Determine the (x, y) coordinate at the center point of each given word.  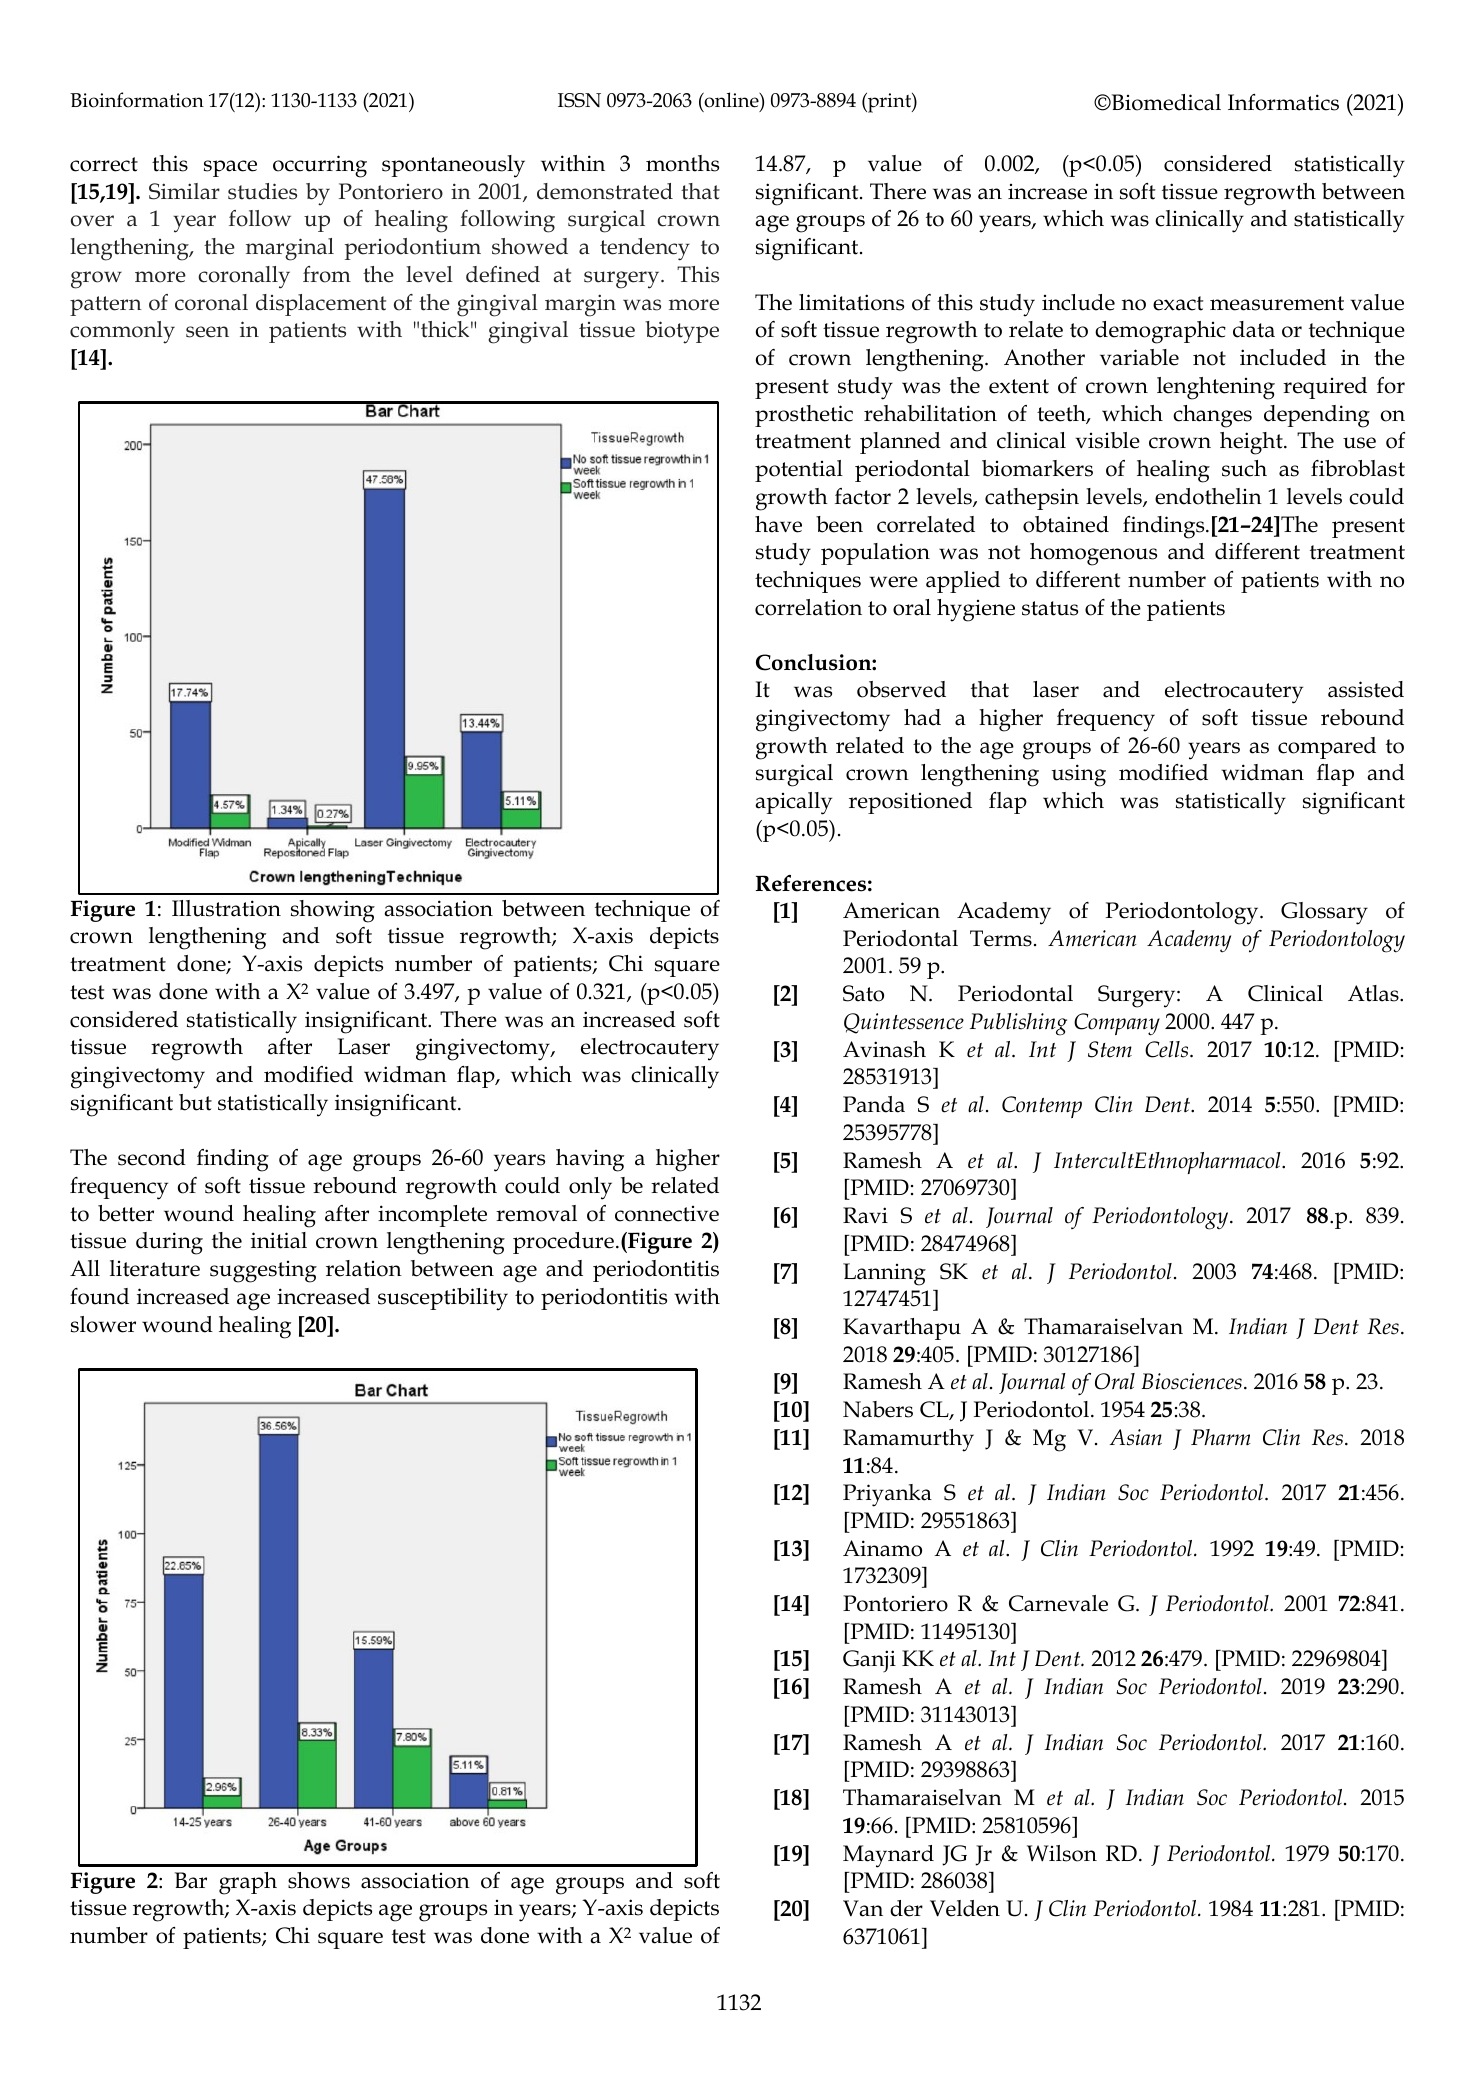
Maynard (888, 1856)
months (682, 163)
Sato (863, 993)
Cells (1168, 1049)
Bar (191, 1880)
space (230, 168)
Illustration (226, 908)
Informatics (1283, 102)
